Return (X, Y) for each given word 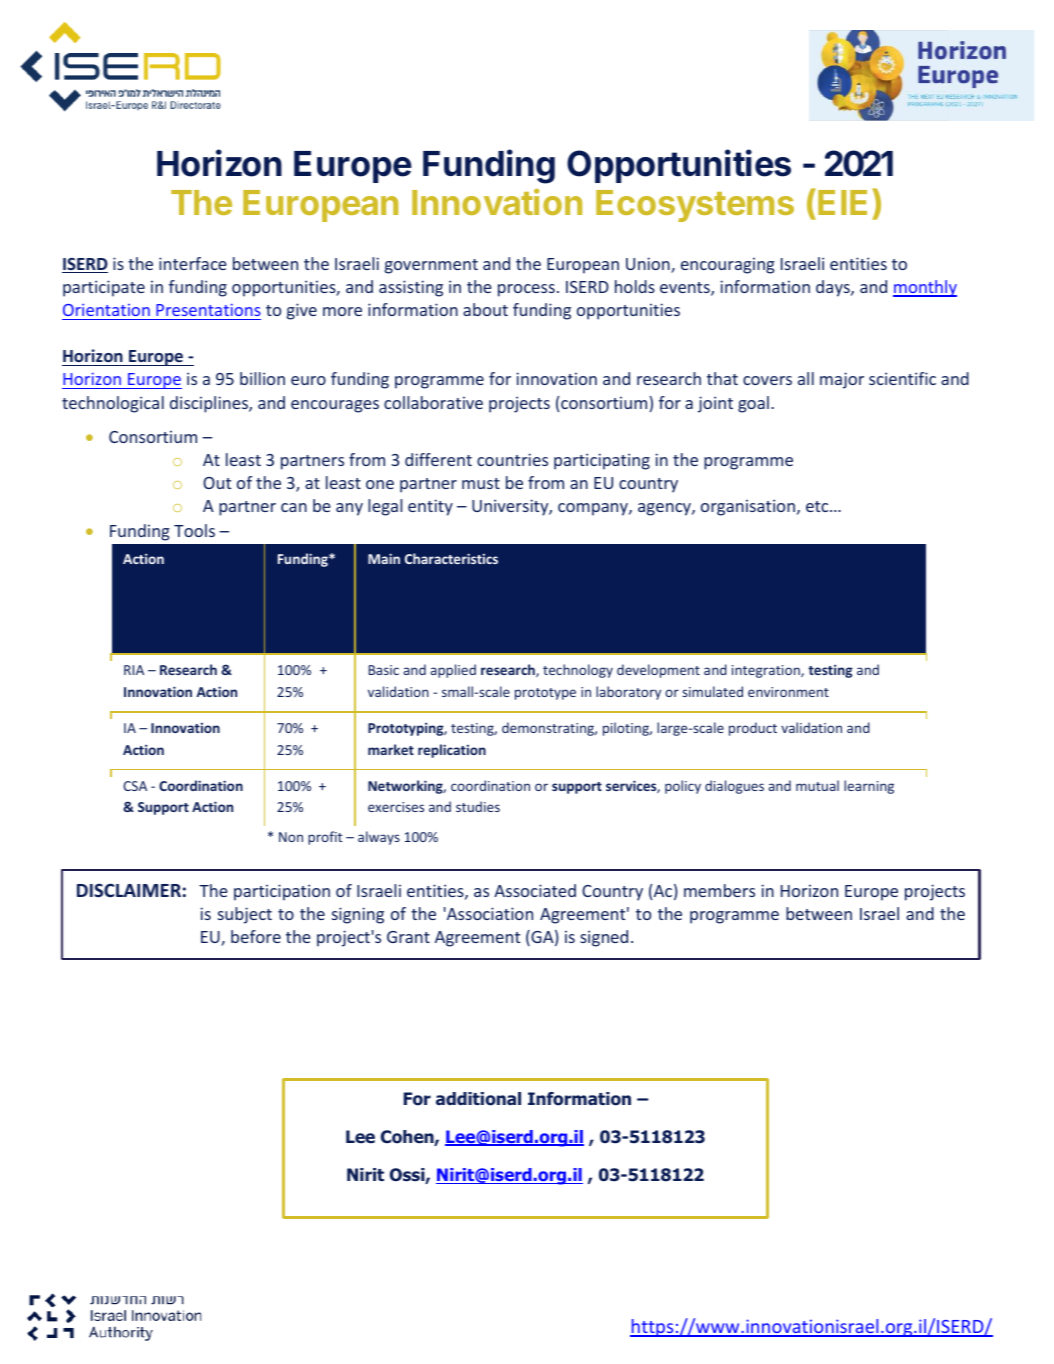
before (256, 936)
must (481, 483)
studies (478, 806)
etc (818, 506)
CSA (135, 786)
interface (193, 263)
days (834, 288)
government (431, 266)
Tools (194, 530)
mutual (817, 785)
